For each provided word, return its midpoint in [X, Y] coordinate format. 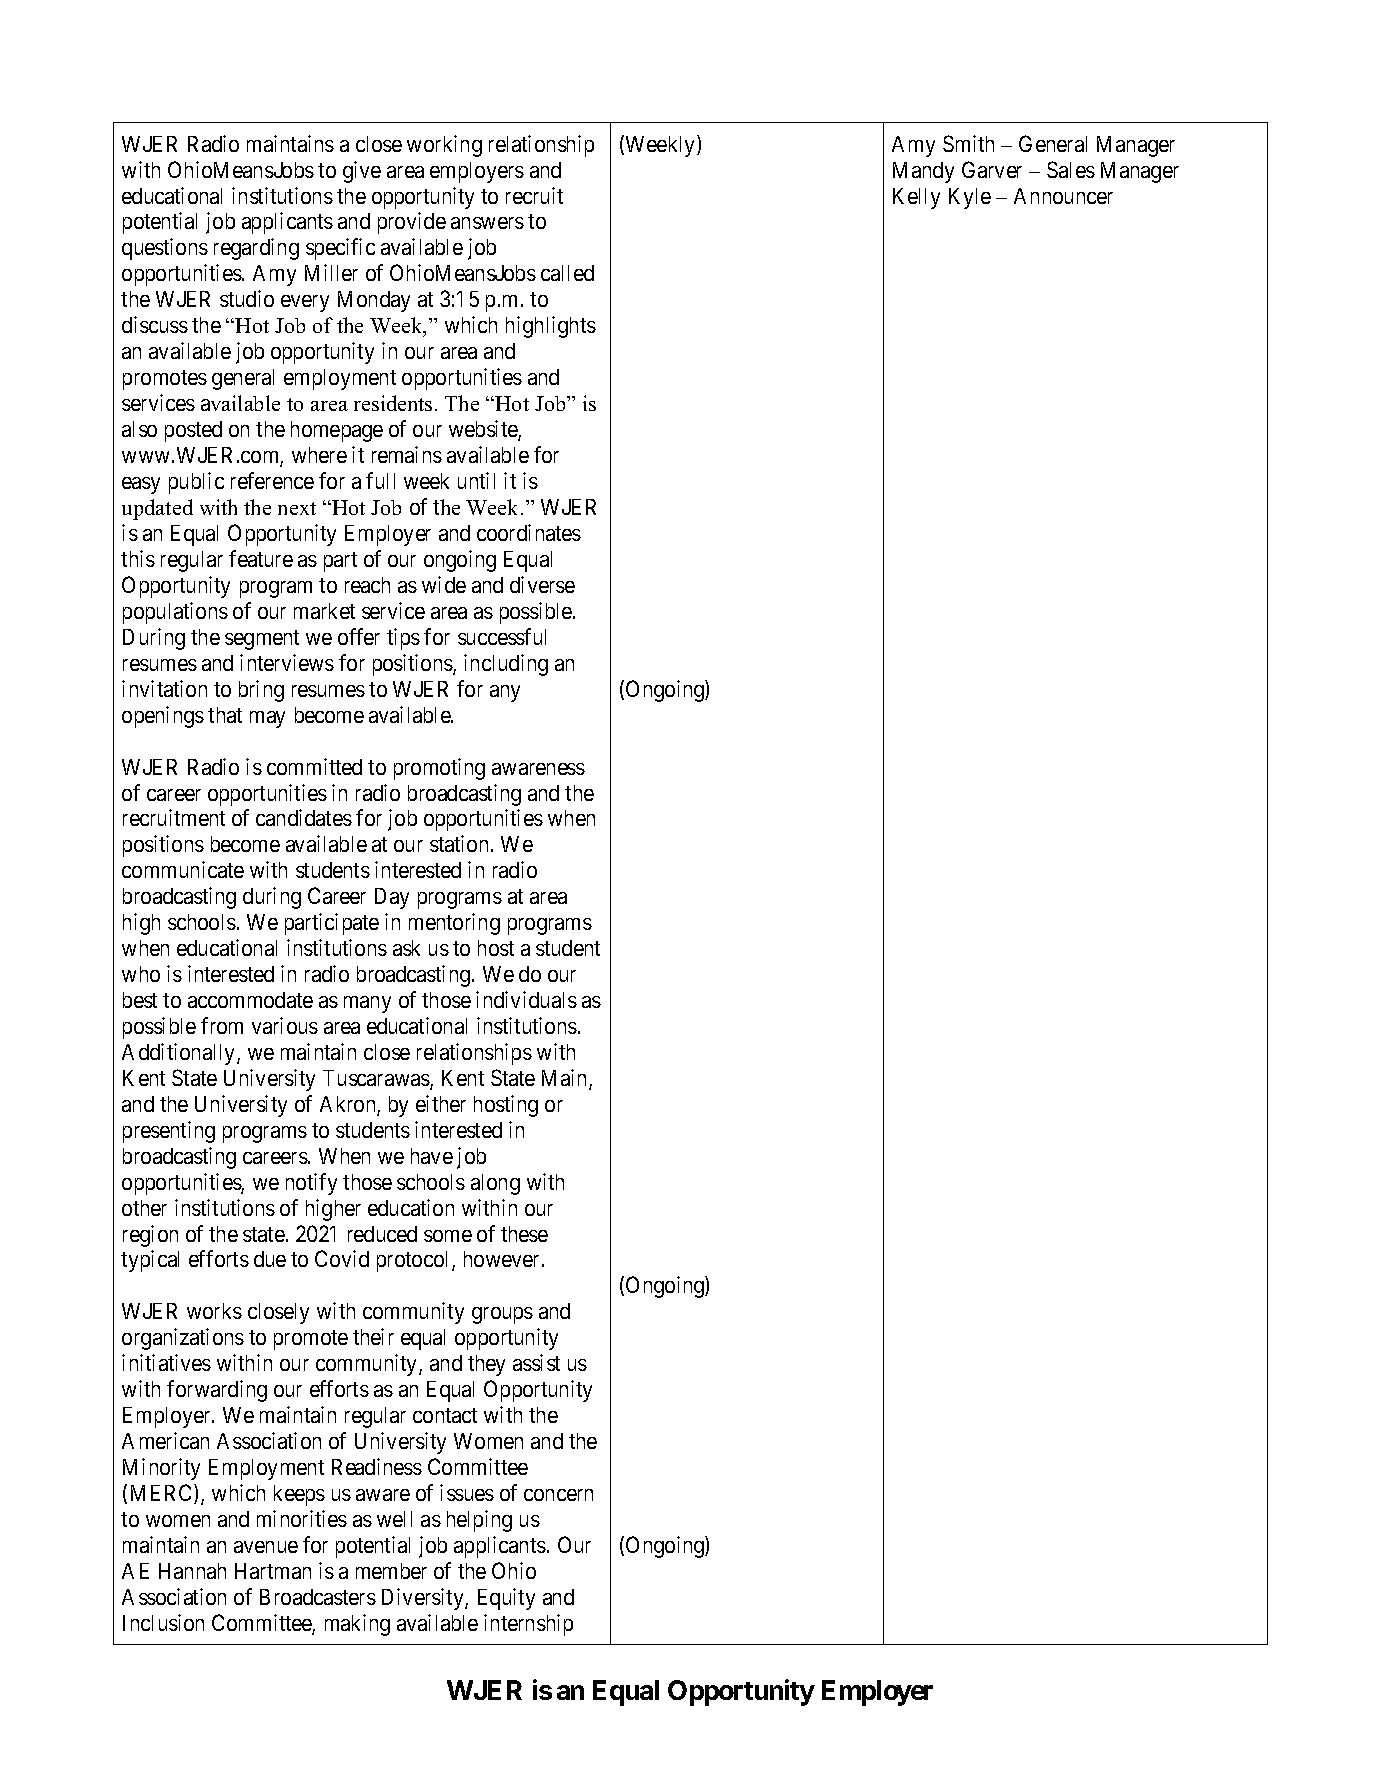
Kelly [916, 198]
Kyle [970, 198]
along [495, 1184]
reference [272, 480]
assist [536, 1362]
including [506, 665]
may [267, 719]
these [524, 1234]
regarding [256, 249]
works [214, 1311]
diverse [542, 584]
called [567, 273]
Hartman [273, 1571]
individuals [526, 999]
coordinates [529, 532]
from [222, 1025]
